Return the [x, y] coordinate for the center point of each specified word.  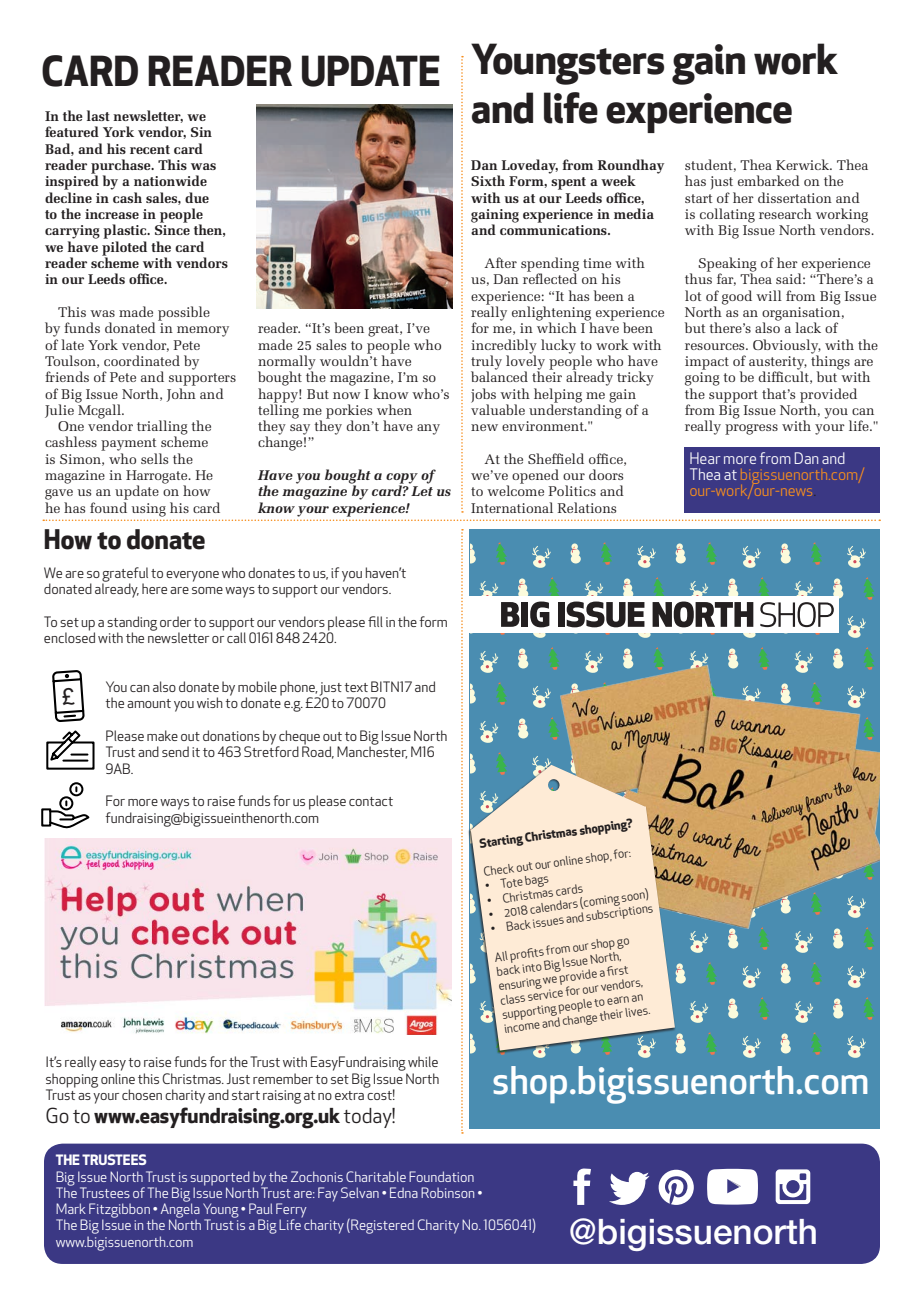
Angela [180, 1210]
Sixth [488, 180]
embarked [769, 180]
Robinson [447, 1192]
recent [150, 149]
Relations [587, 507]
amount [149, 703]
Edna [404, 1192]
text [356, 687]
